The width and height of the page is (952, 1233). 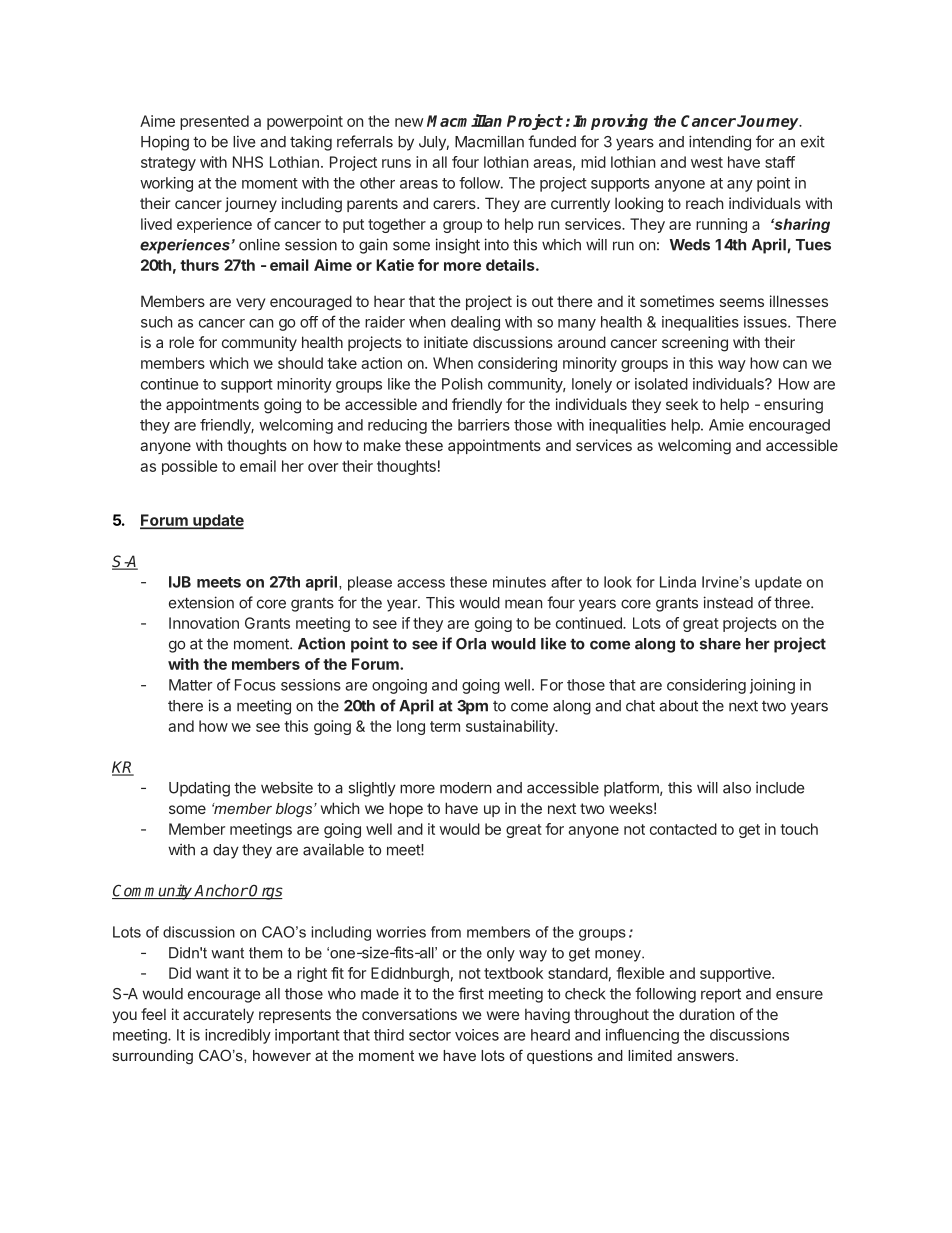 I want to click on screening, so click(x=695, y=344).
